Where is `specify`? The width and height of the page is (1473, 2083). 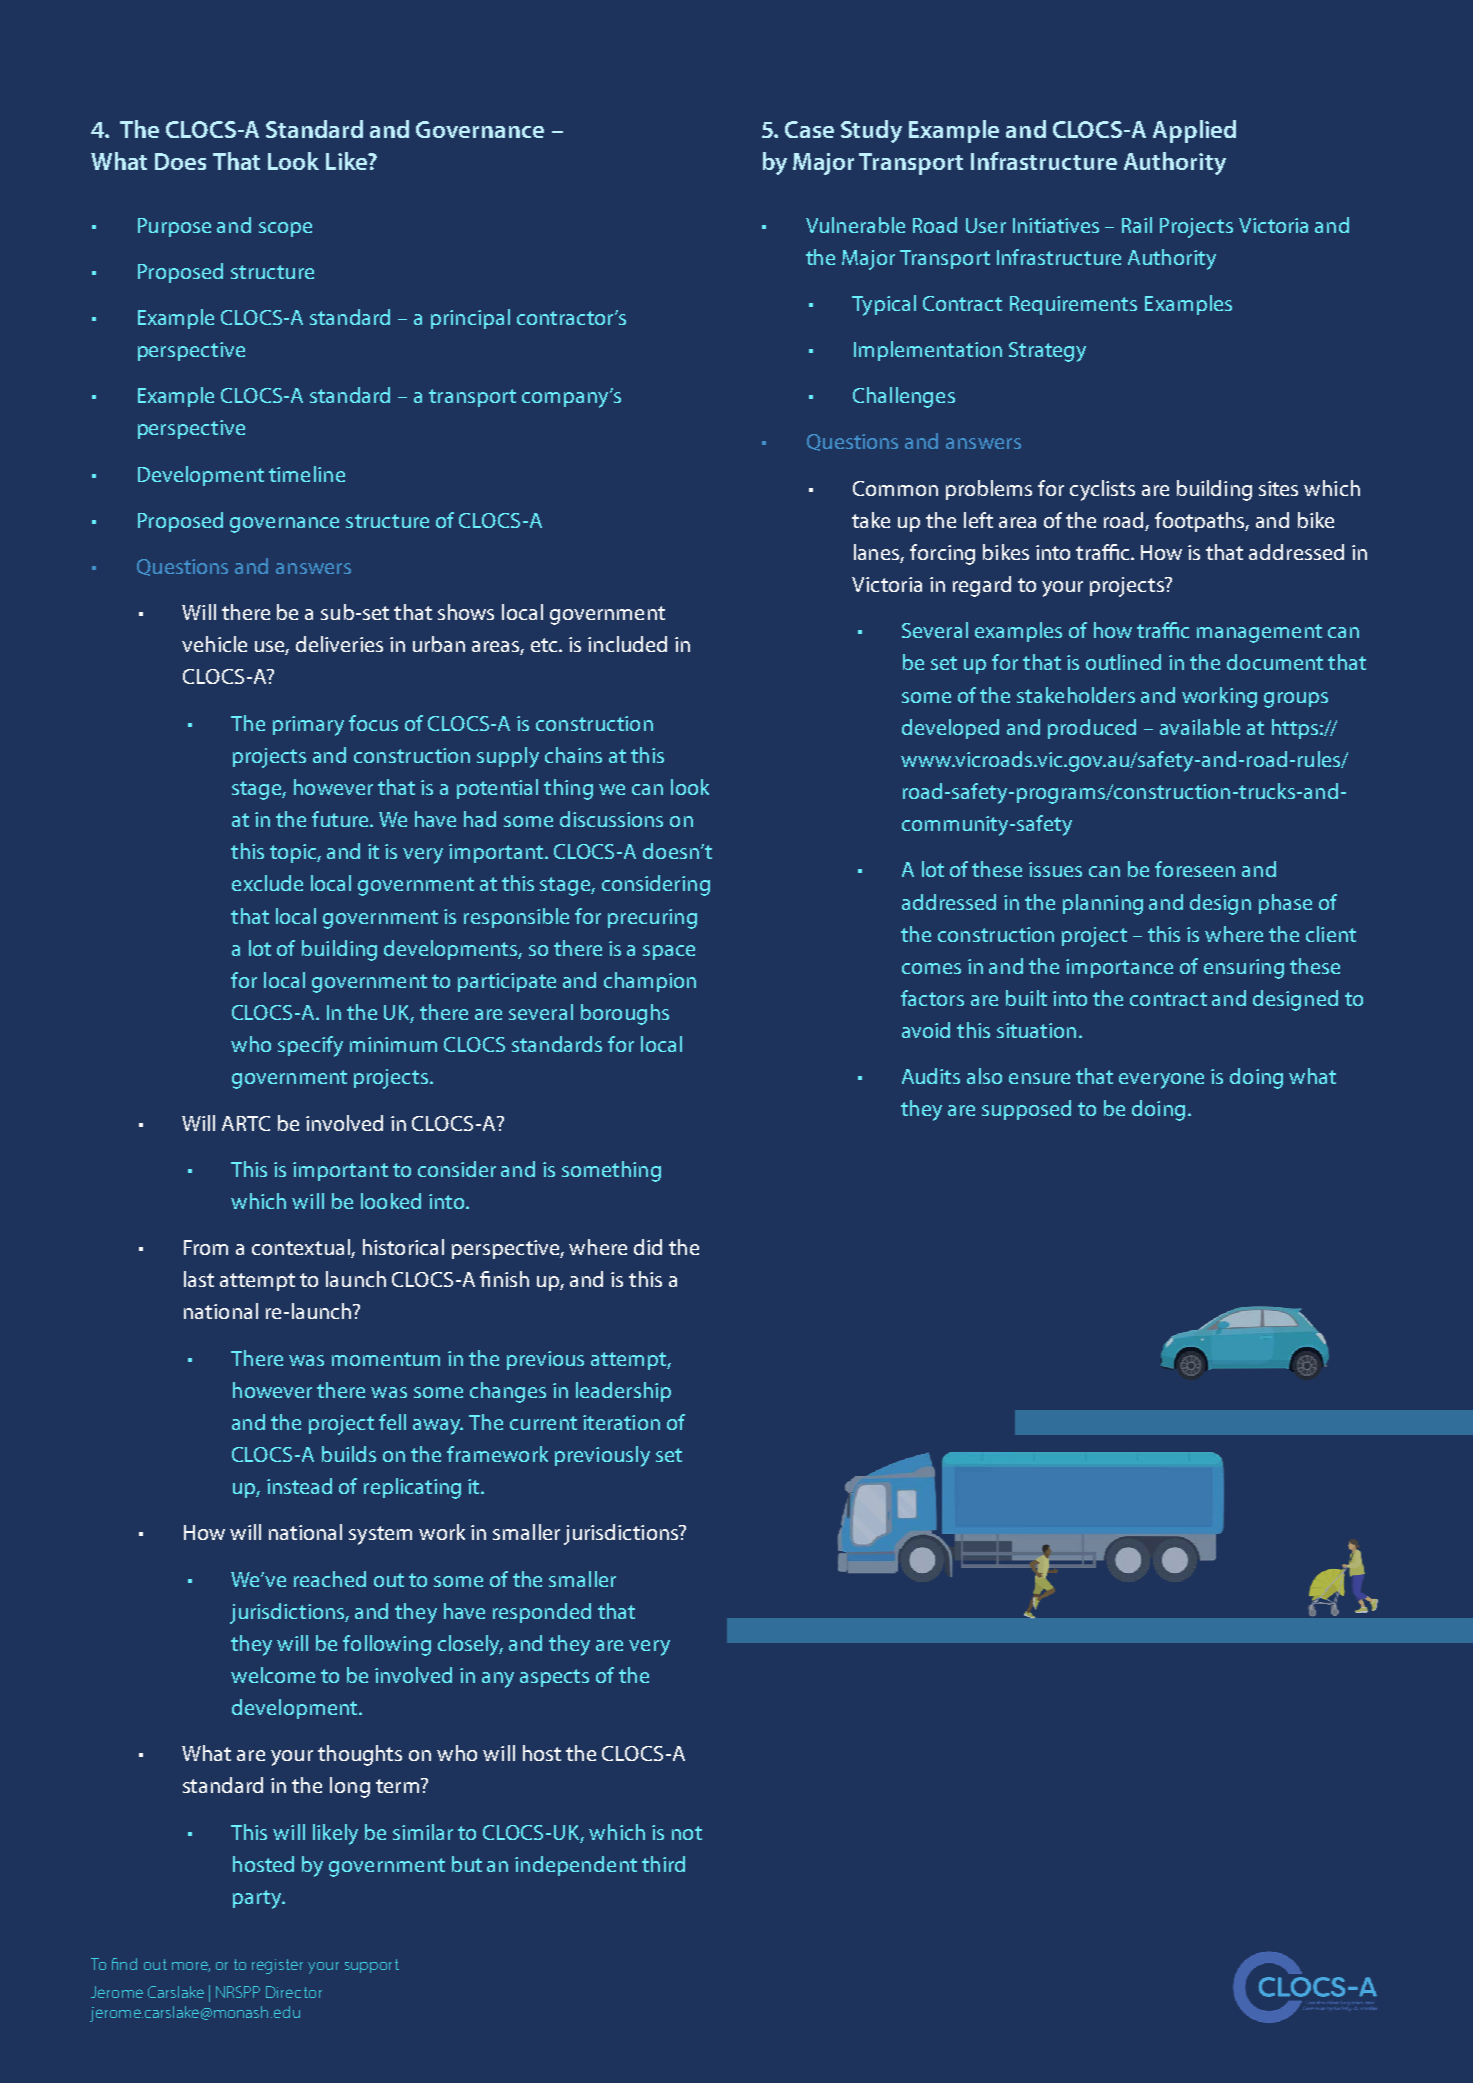
specify is located at coordinates (310, 1046).
